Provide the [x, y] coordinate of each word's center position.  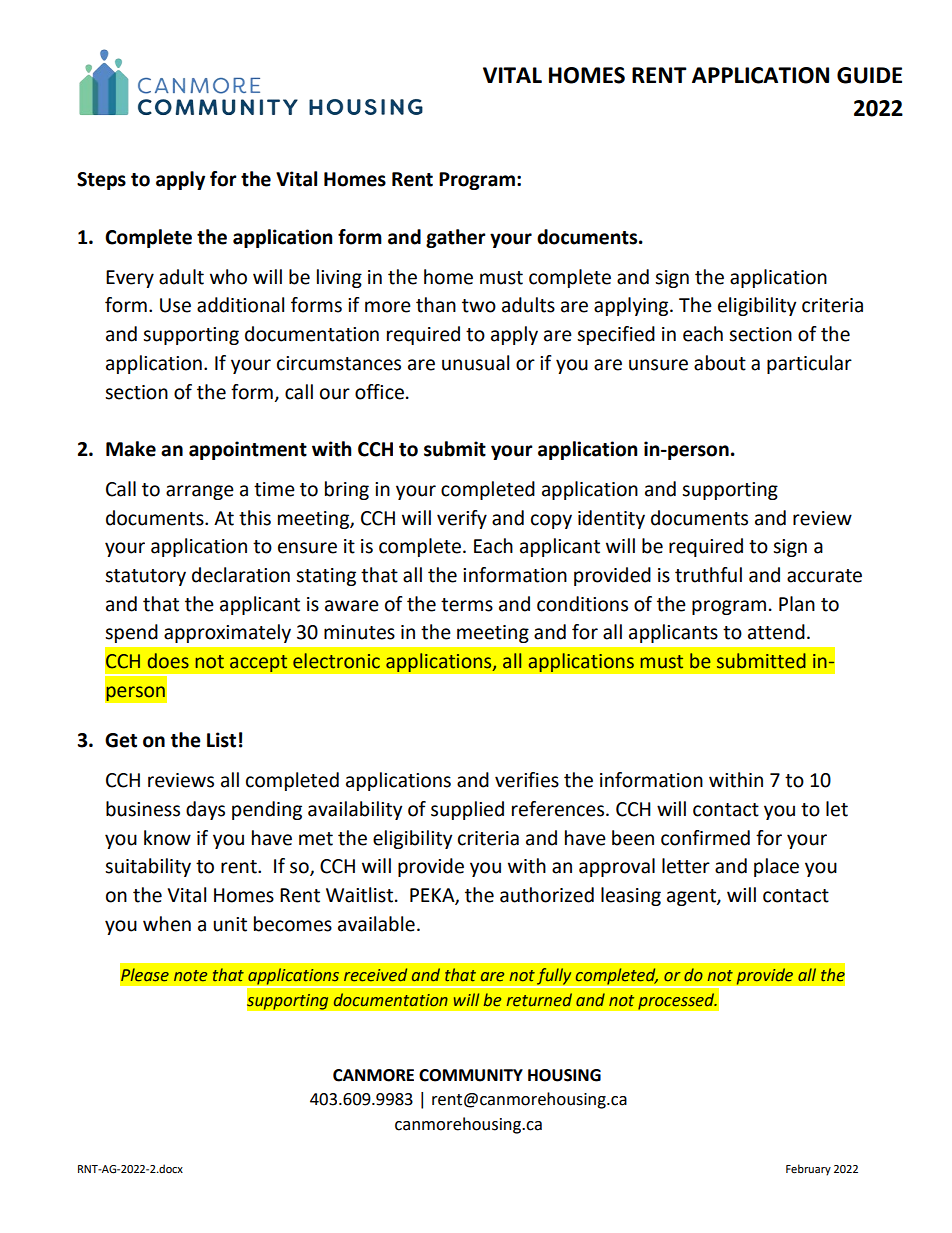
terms [467, 605]
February [808, 1170]
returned [539, 1000]
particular [809, 364]
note [190, 976]
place [776, 867]
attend [776, 632]
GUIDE [869, 75]
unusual [475, 363]
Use [175, 305]
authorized [547, 895]
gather [456, 238]
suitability [148, 867]
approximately [227, 633]
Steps [101, 181]
